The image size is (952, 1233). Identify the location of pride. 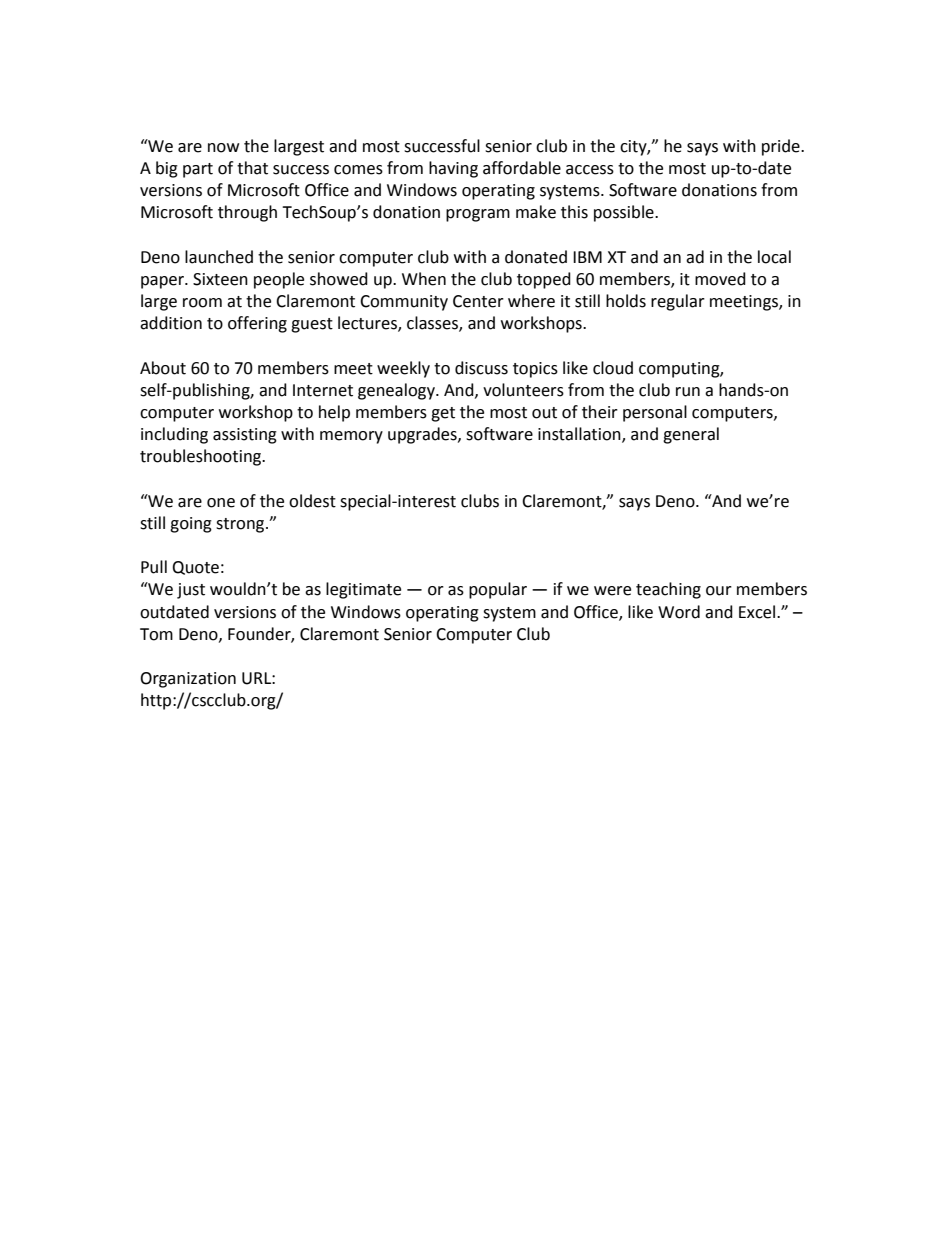
(782, 147).
